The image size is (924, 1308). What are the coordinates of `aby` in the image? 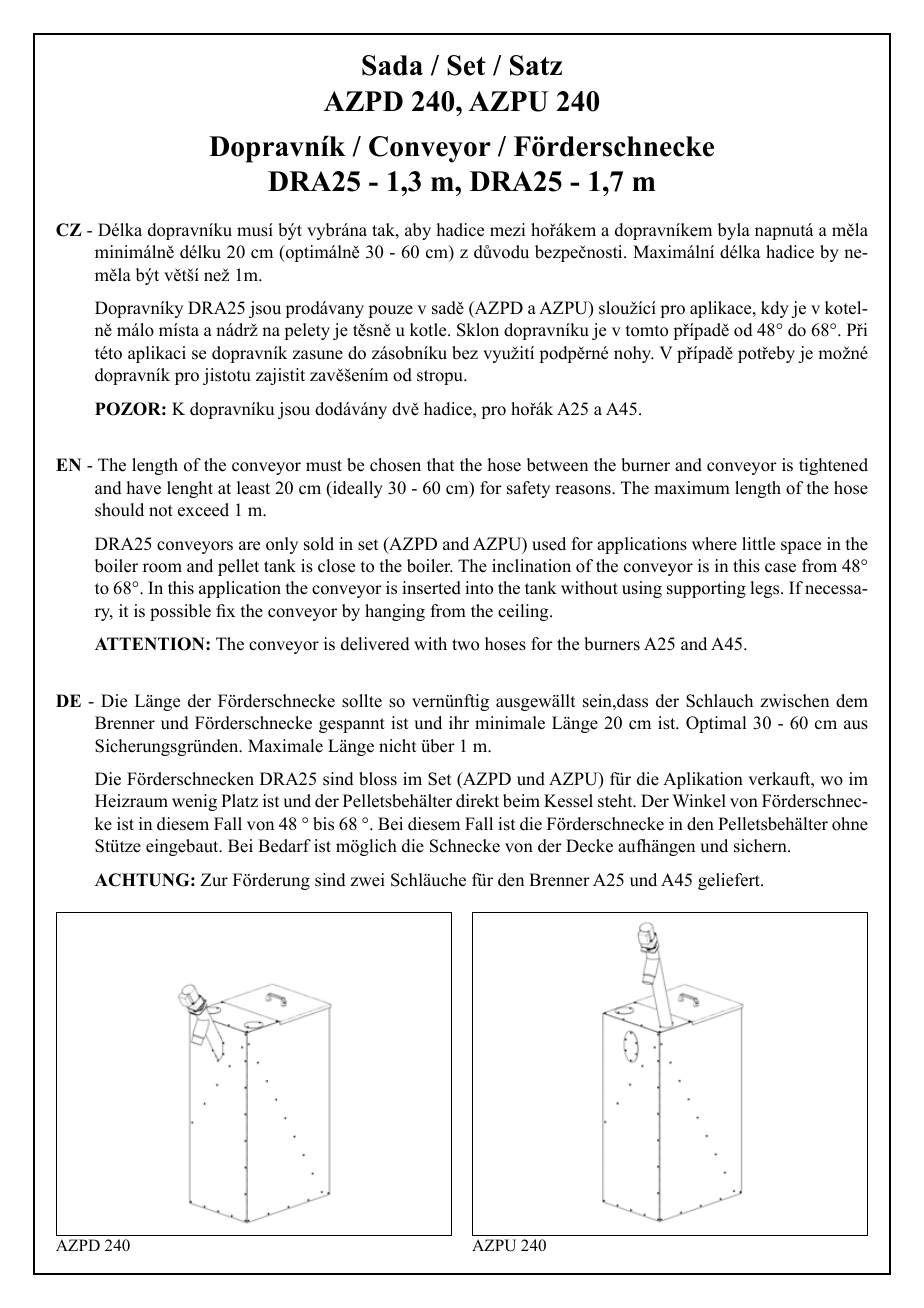 It's located at (418, 231).
